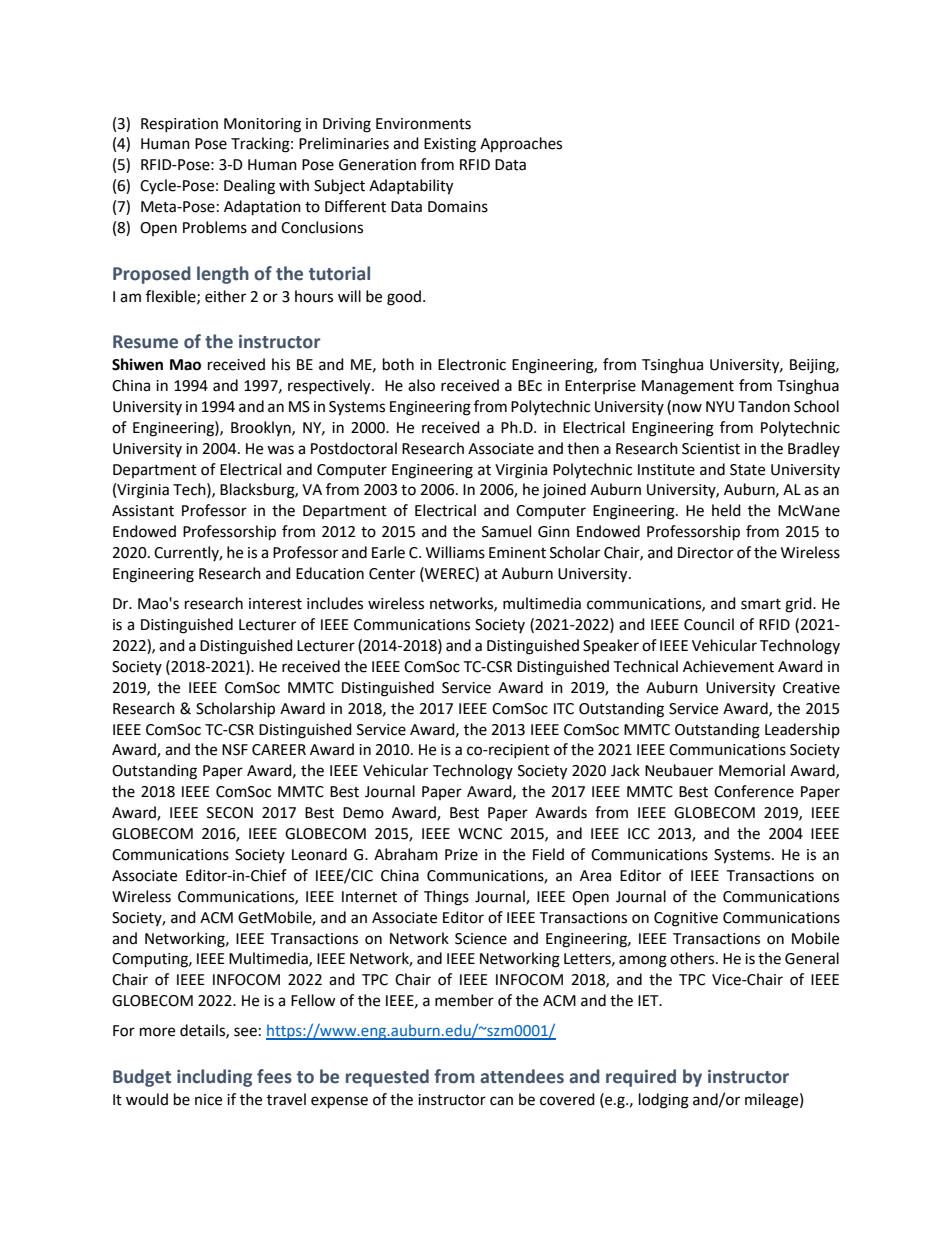  What do you see at coordinates (450, 145) in the screenshot?
I see `Existing` at bounding box center [450, 145].
